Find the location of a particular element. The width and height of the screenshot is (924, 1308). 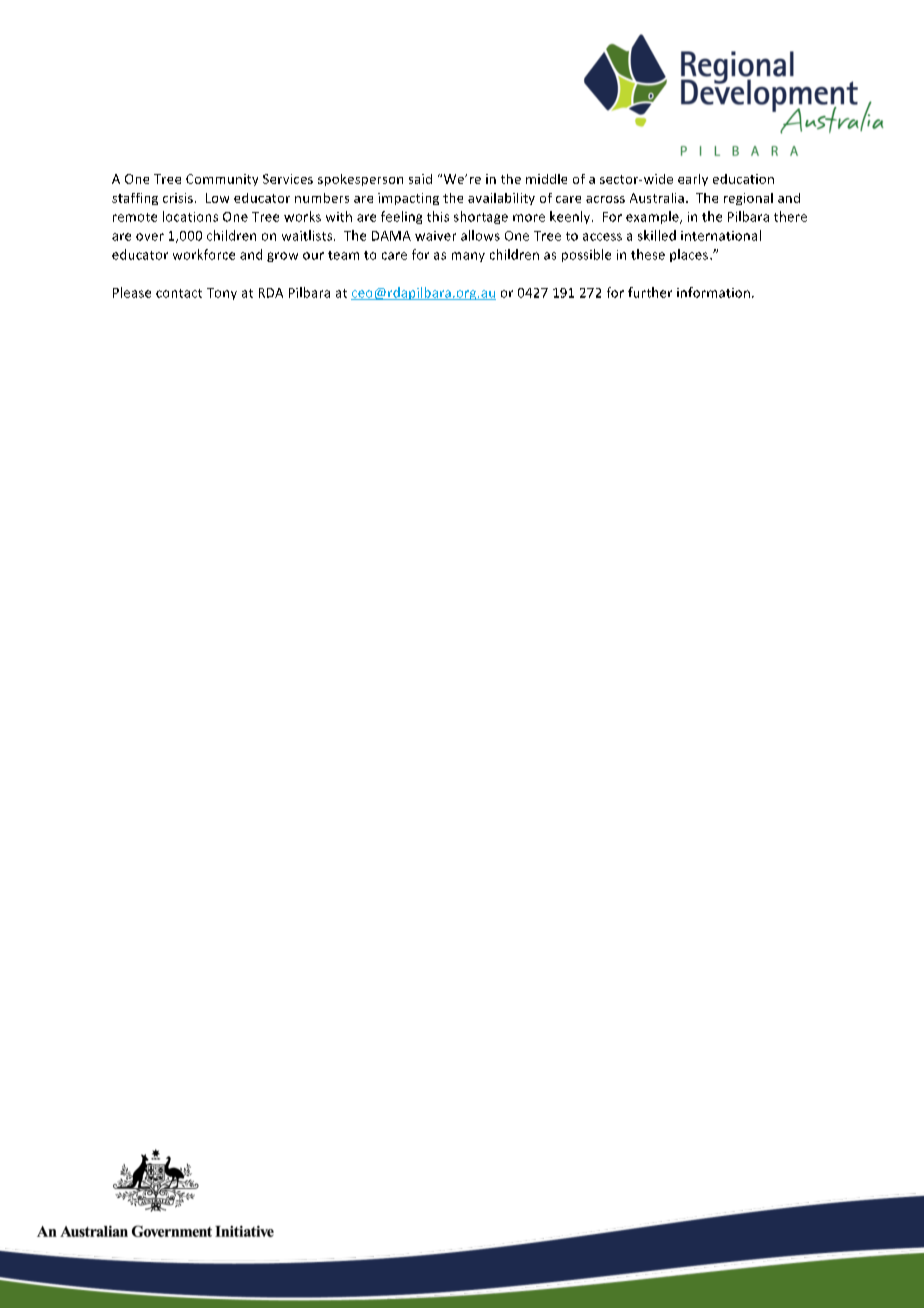

Community is located at coordinates (222, 180).
